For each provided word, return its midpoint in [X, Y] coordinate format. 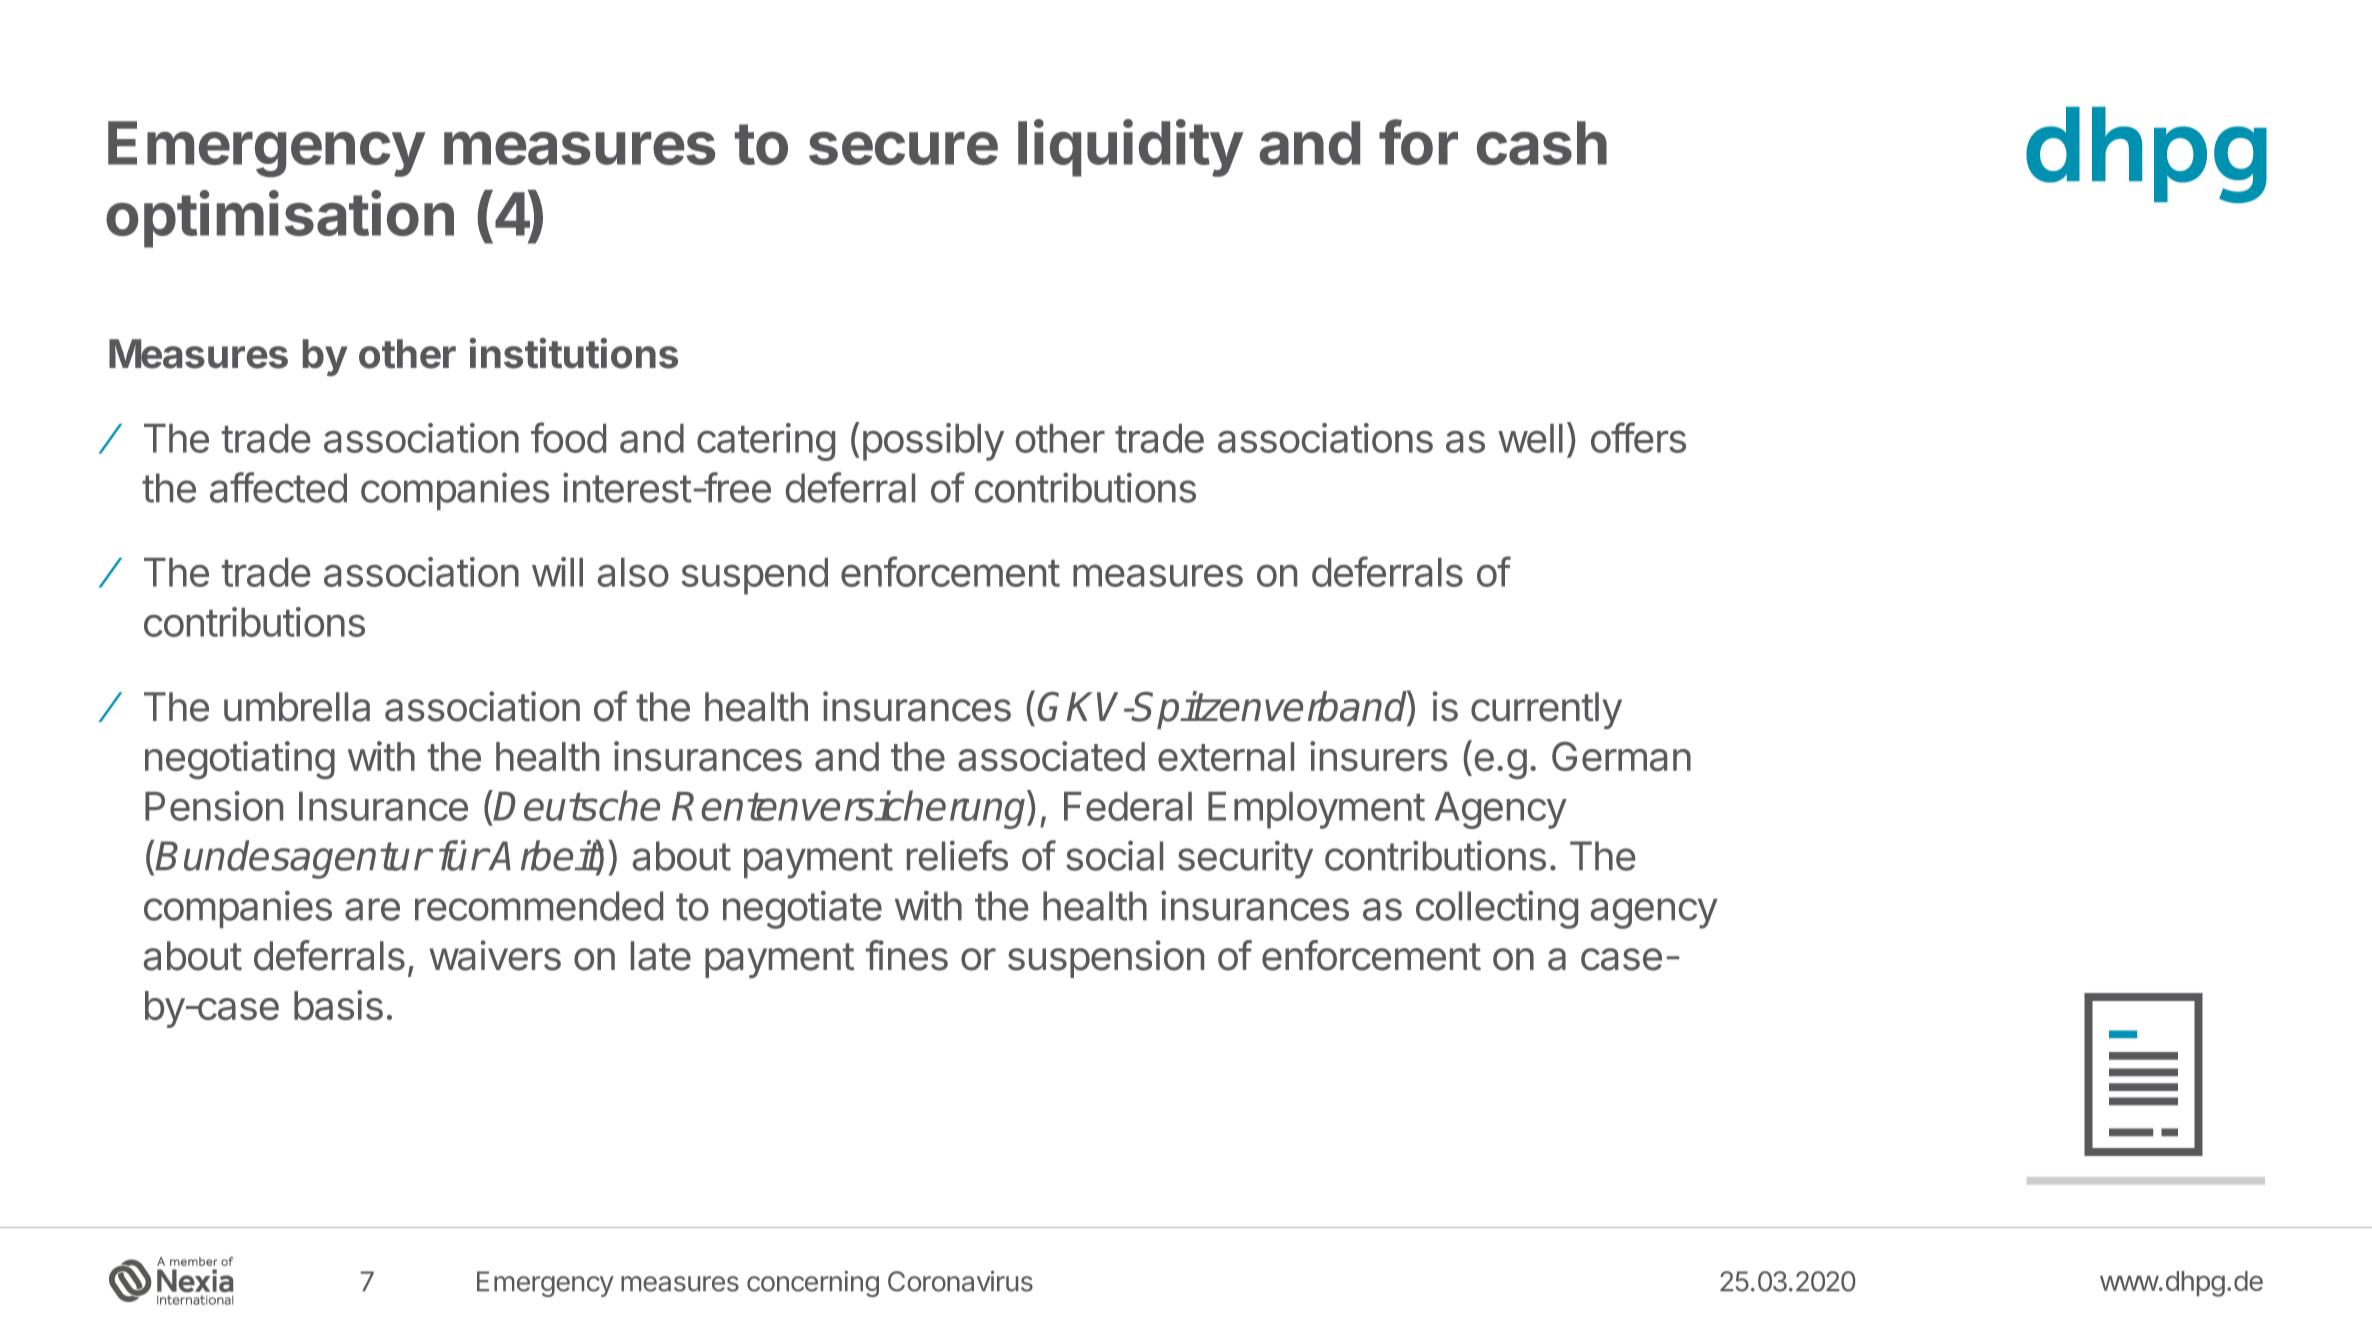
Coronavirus [960, 1281]
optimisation [280, 219]
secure [903, 148]
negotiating [240, 760]
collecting [1497, 909]
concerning [813, 1284]
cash [1542, 143]
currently [1546, 710]
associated [1051, 756]
